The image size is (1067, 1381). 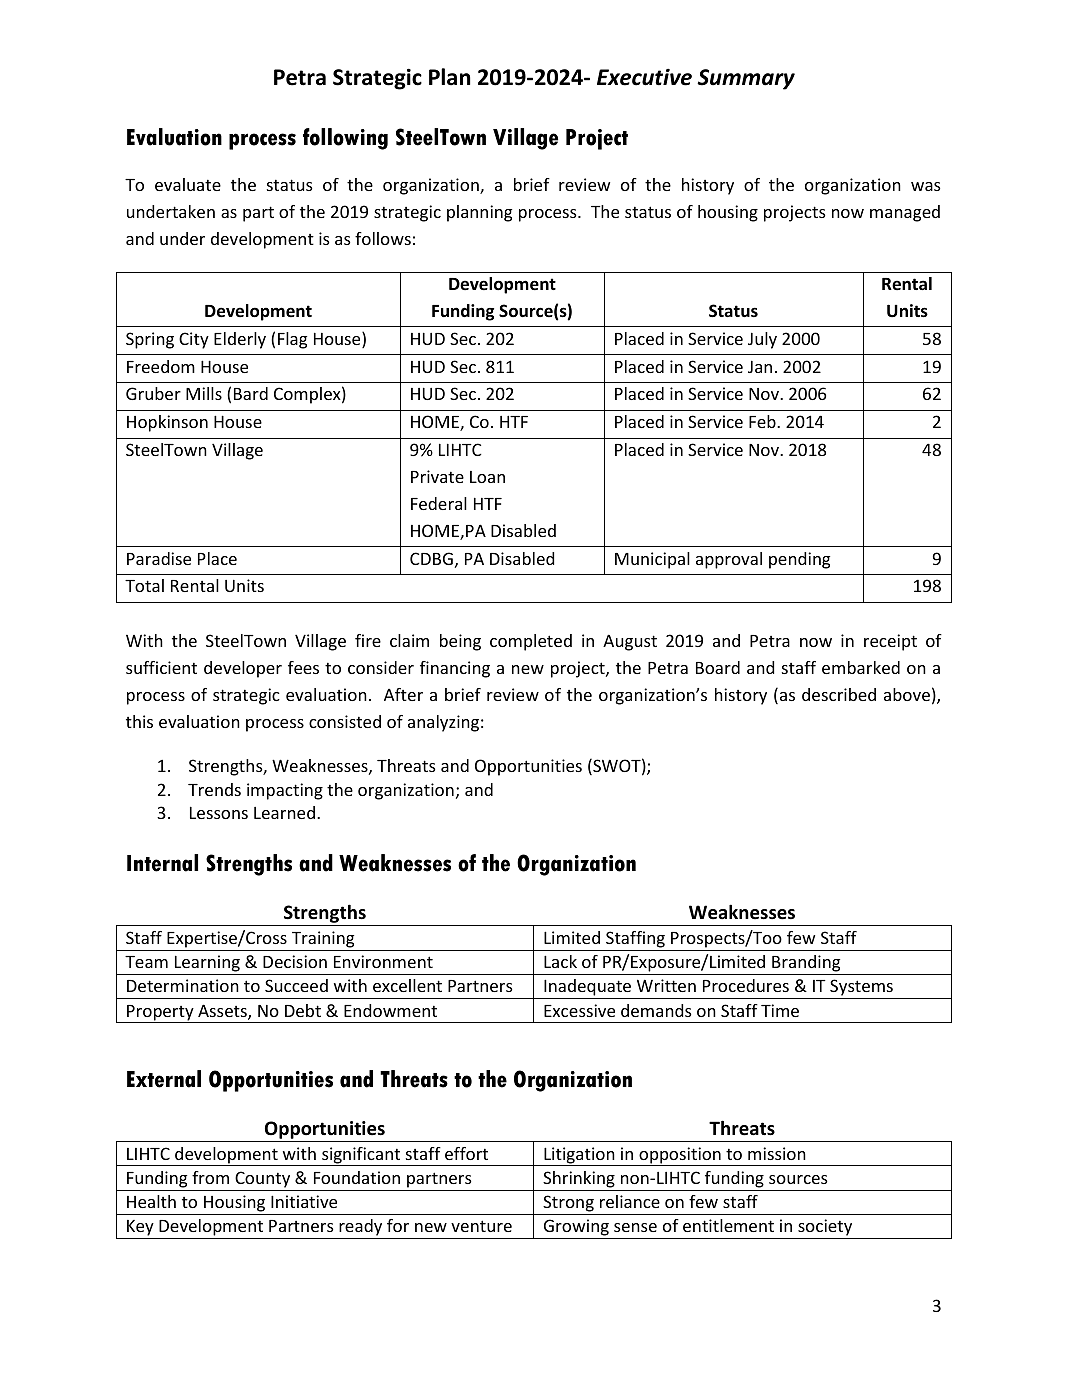 I want to click on completed, so click(x=531, y=642).
